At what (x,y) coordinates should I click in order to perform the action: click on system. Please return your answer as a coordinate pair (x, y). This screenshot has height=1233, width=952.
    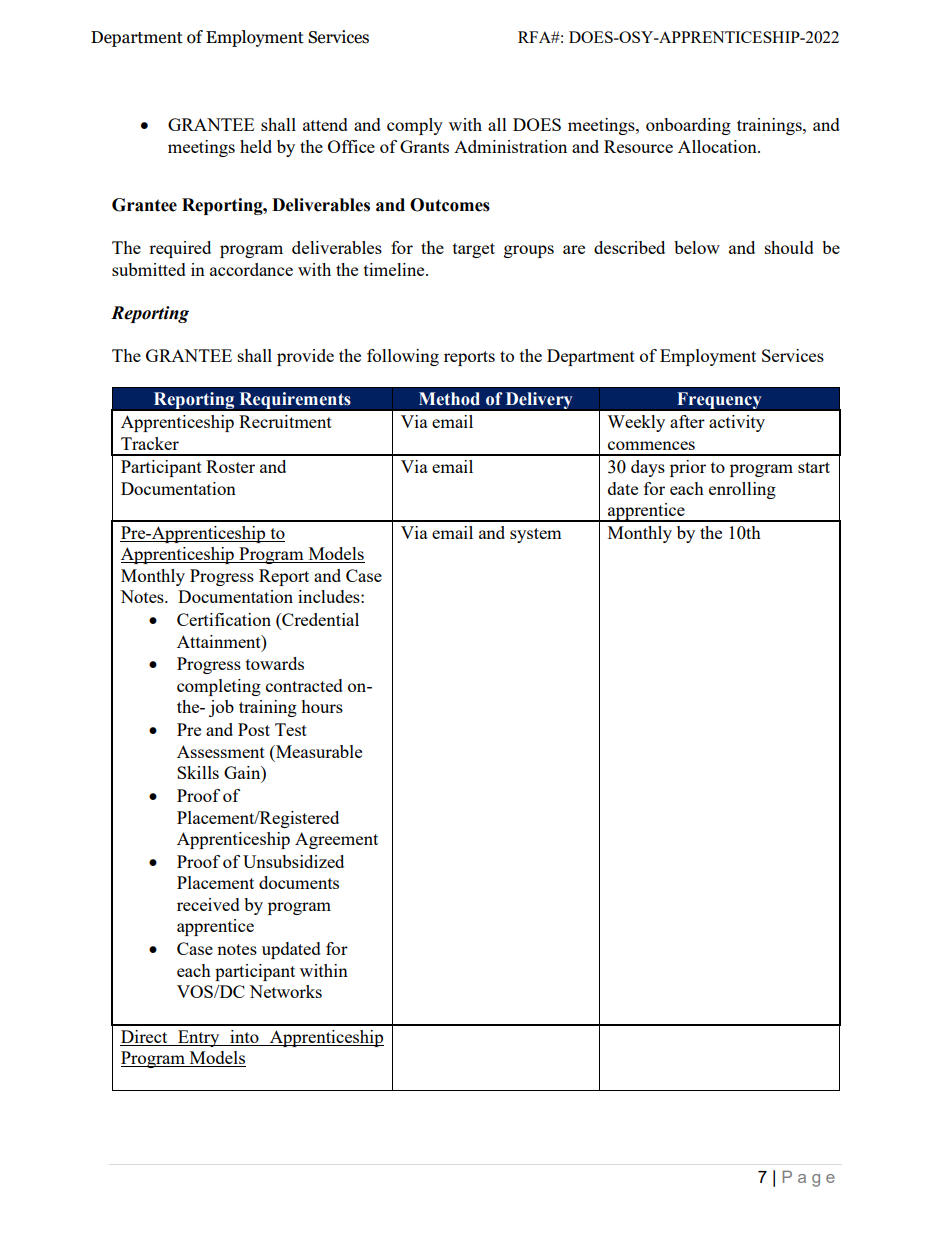
    Looking at the image, I should click on (536, 535).
